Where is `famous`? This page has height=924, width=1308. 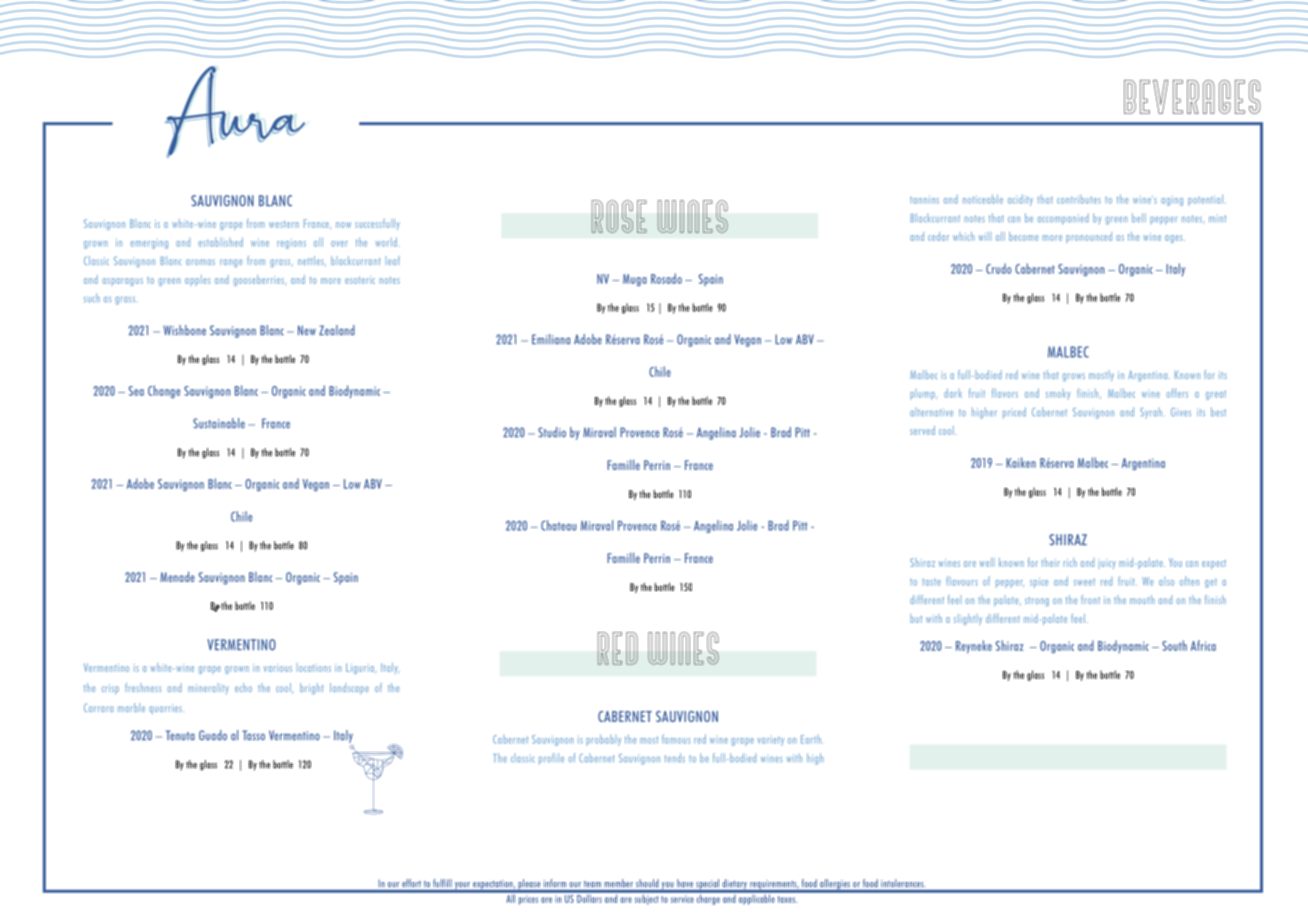 famous is located at coordinates (676, 739).
